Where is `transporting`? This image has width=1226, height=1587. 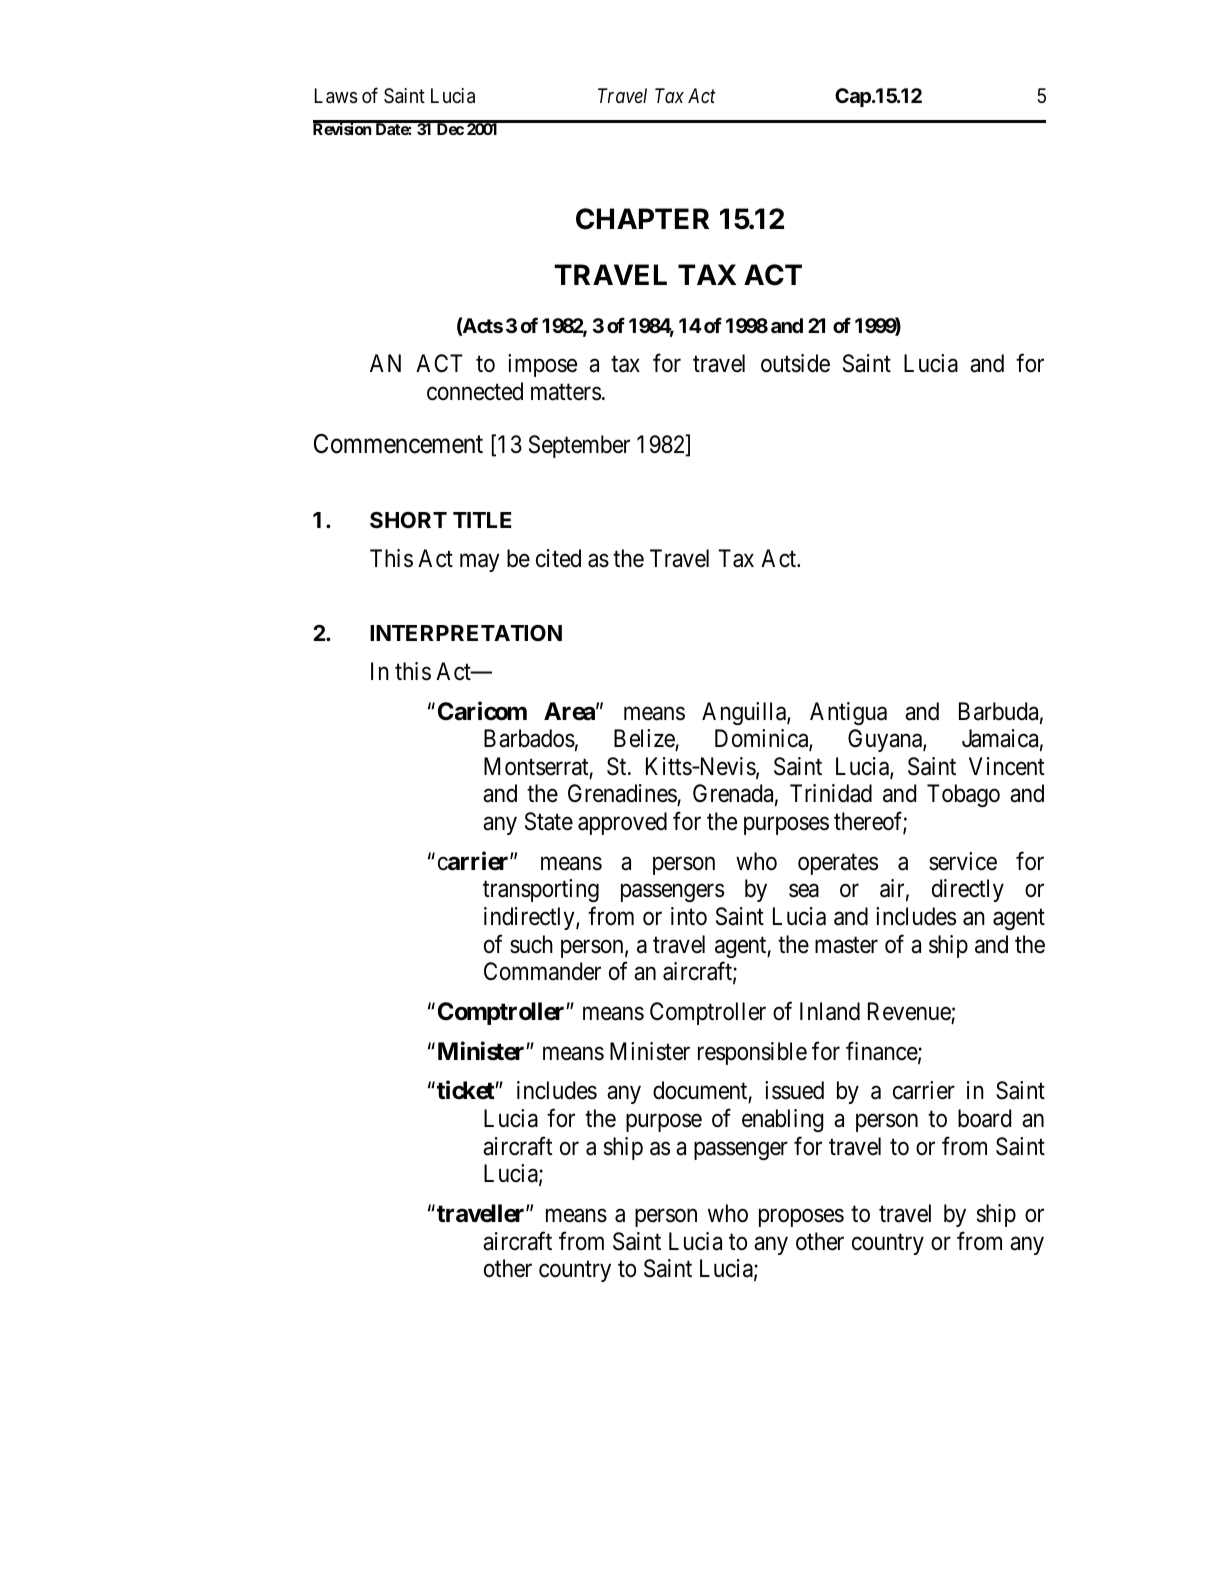
transporting is located at coordinates (541, 890).
